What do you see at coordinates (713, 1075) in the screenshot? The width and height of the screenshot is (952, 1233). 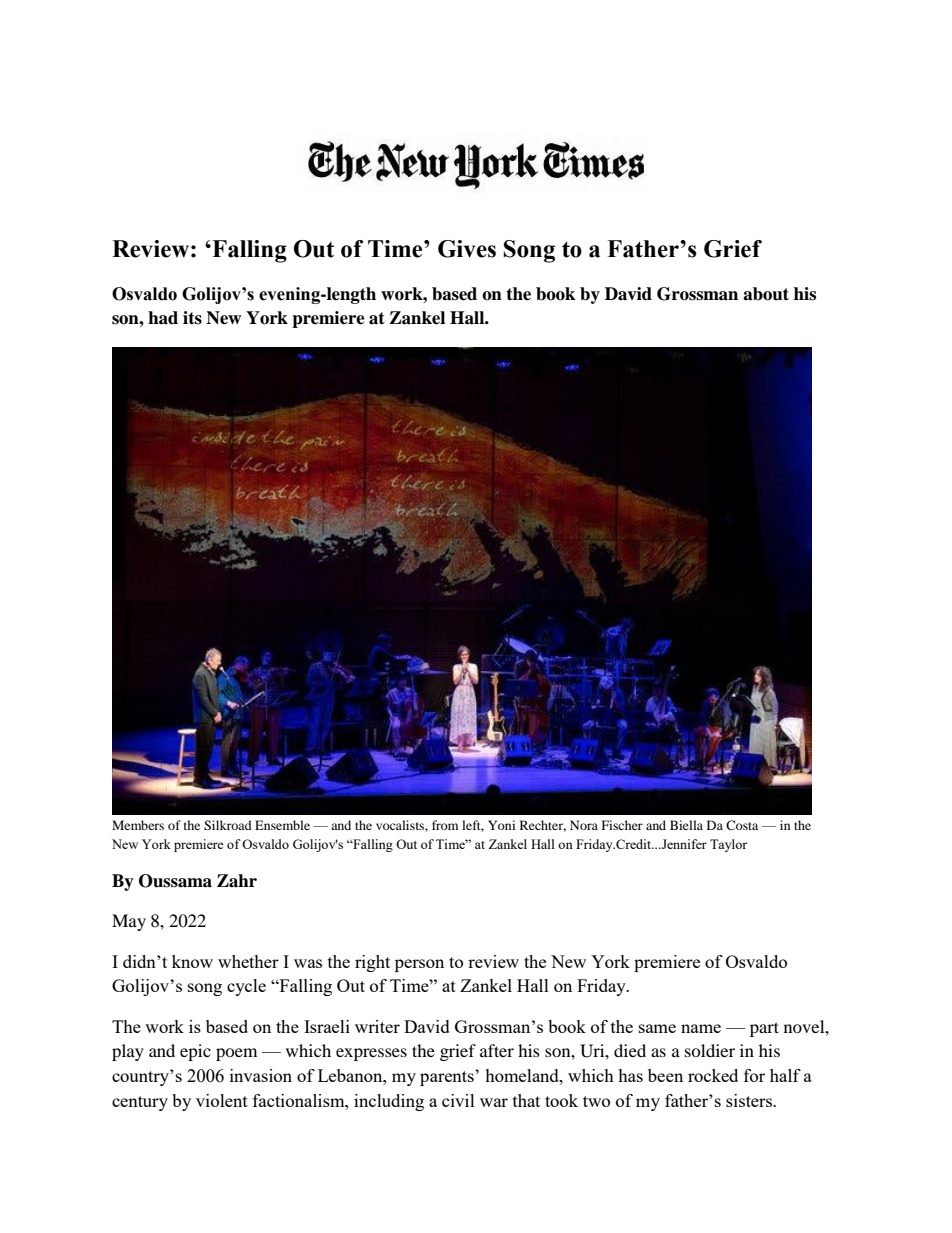 I see `rocked` at bounding box center [713, 1075].
